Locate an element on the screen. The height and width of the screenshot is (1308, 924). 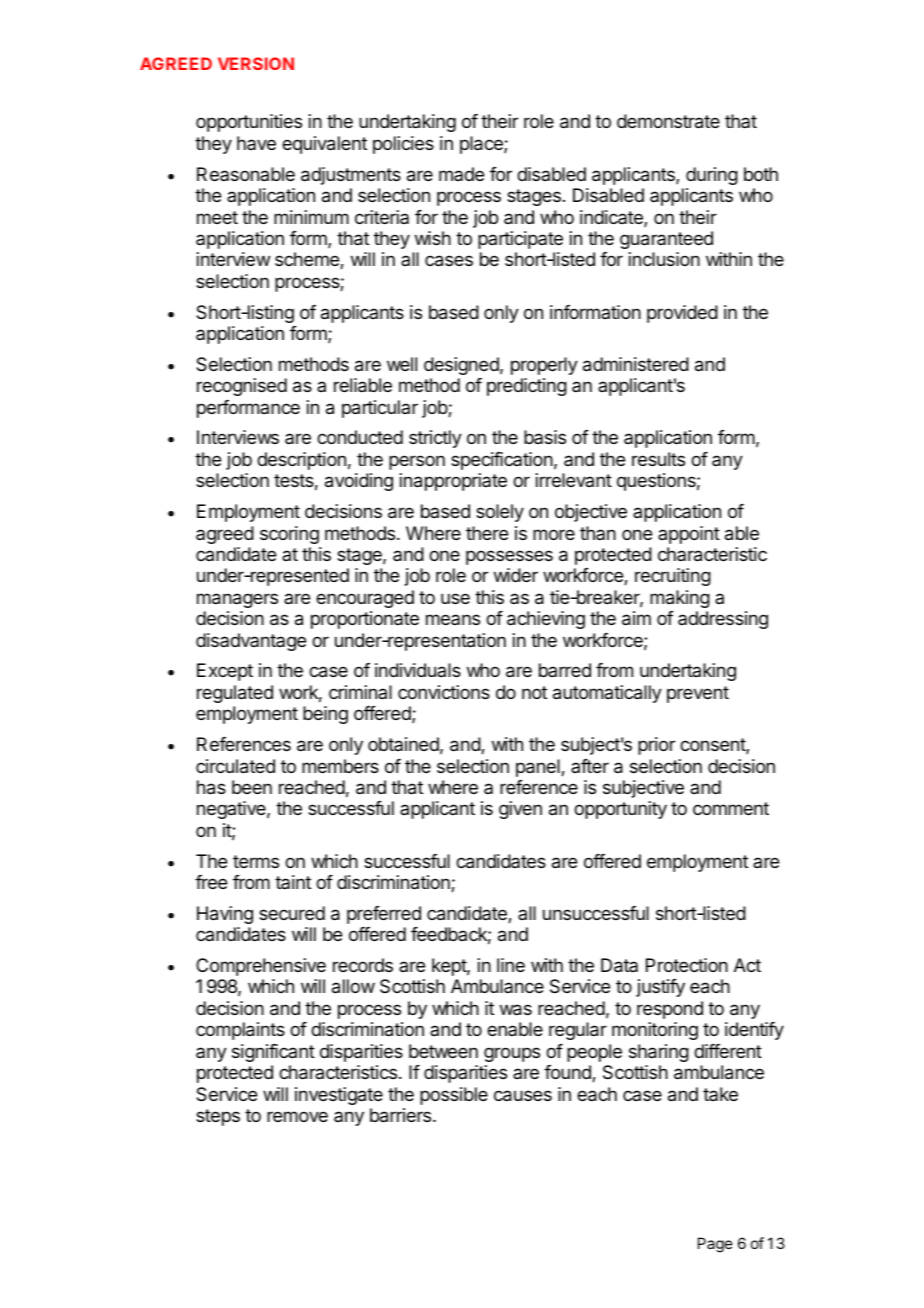
remove is located at coordinates (297, 1116).
